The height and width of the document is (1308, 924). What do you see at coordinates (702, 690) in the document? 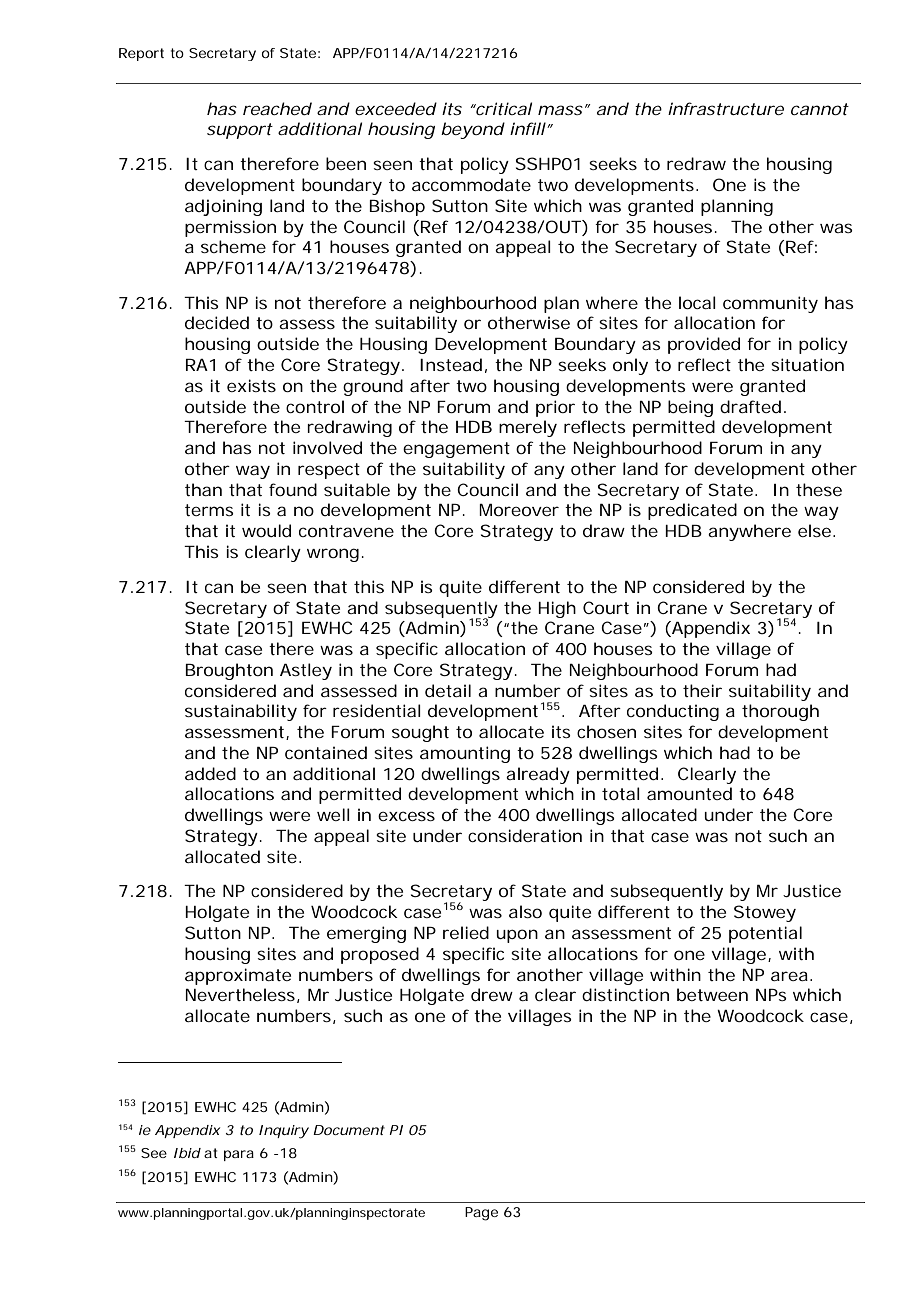
I see `their` at bounding box center [702, 690].
